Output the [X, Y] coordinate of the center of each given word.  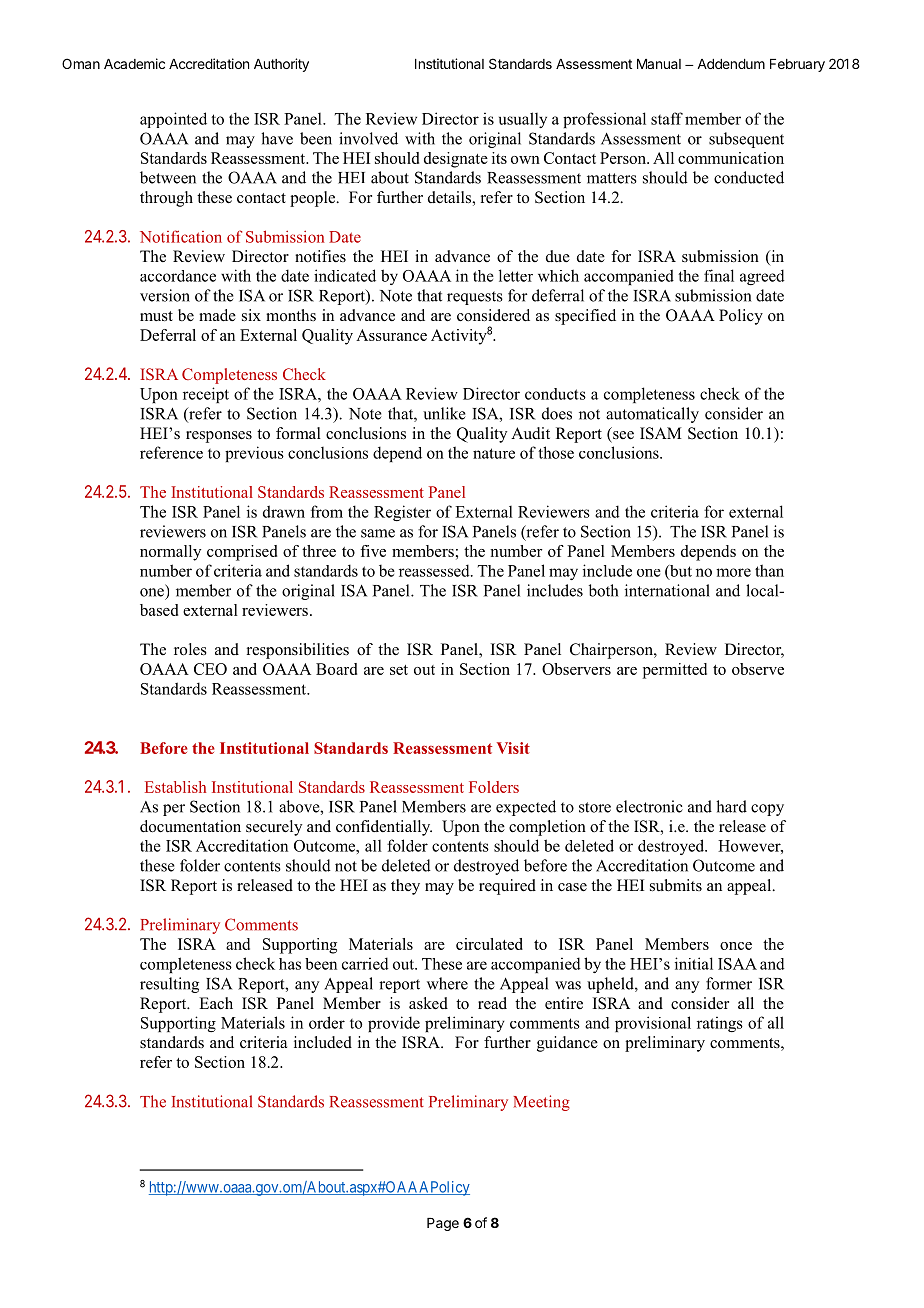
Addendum [731, 64]
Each [216, 1003]
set [399, 670]
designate [456, 160]
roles [190, 649]
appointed [173, 120]
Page [443, 1224]
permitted [675, 671]
